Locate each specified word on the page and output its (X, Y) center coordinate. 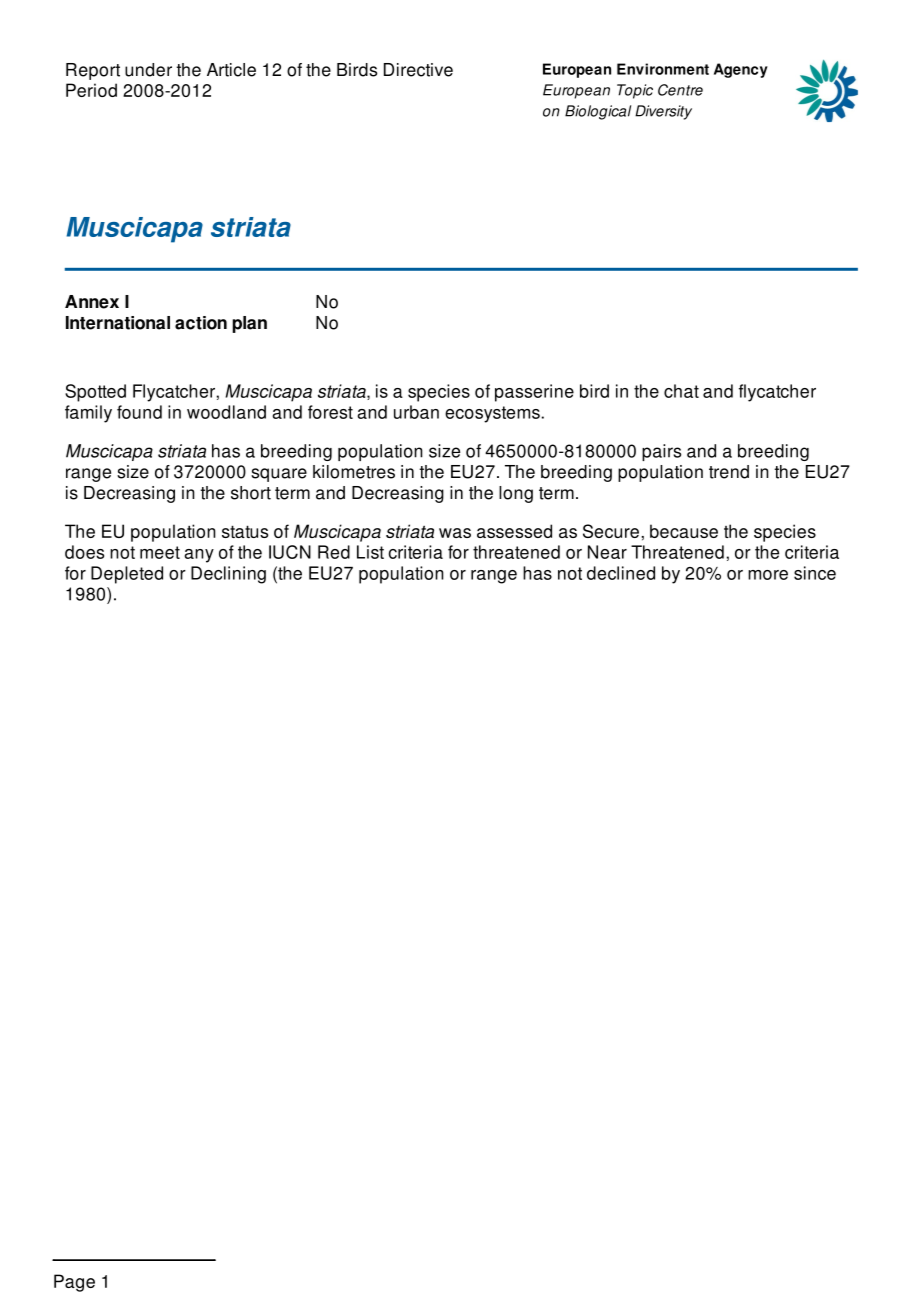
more (768, 575)
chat (681, 391)
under (148, 70)
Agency (741, 70)
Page (74, 1283)
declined (621, 573)
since (815, 573)
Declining (228, 575)
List (370, 552)
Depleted (127, 575)
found (139, 412)
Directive (418, 70)
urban (416, 412)
